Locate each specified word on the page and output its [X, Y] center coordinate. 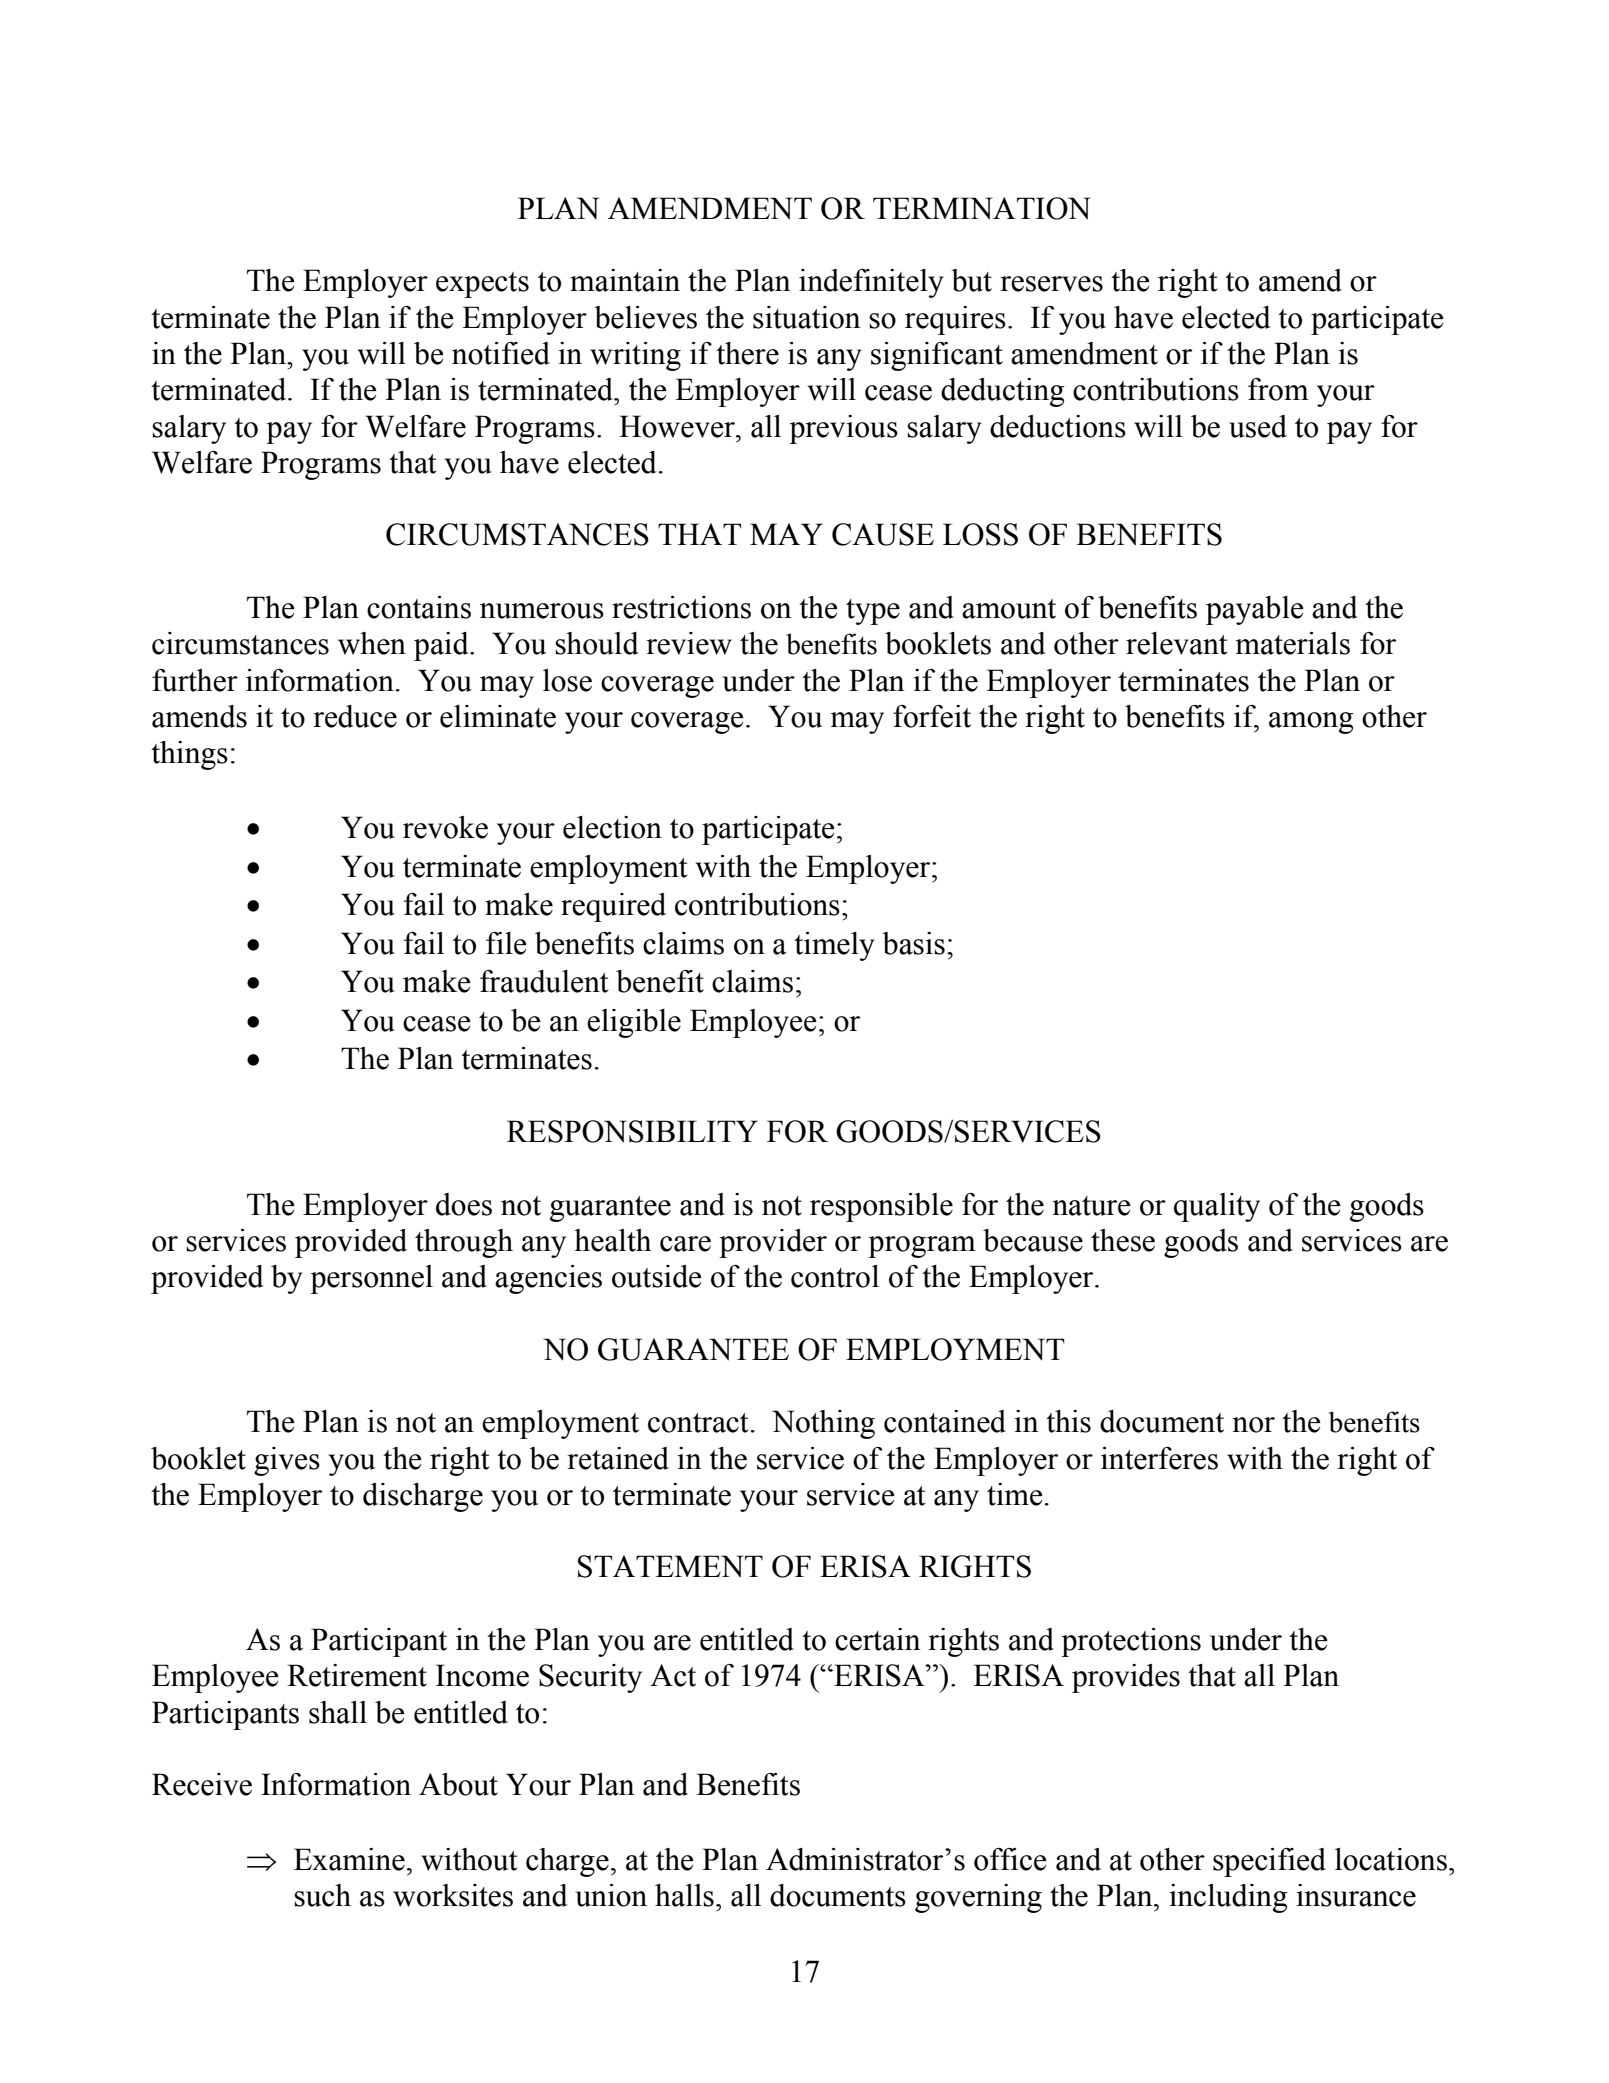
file [506, 943]
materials [1293, 643]
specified [1269, 1862]
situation [806, 317]
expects [482, 285]
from [1278, 389]
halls [684, 1895]
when [372, 643]
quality [1217, 1207]
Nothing [823, 1424]
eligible [634, 1023]
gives [287, 1461]
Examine [349, 1859]
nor [1253, 1425]
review [689, 643]
